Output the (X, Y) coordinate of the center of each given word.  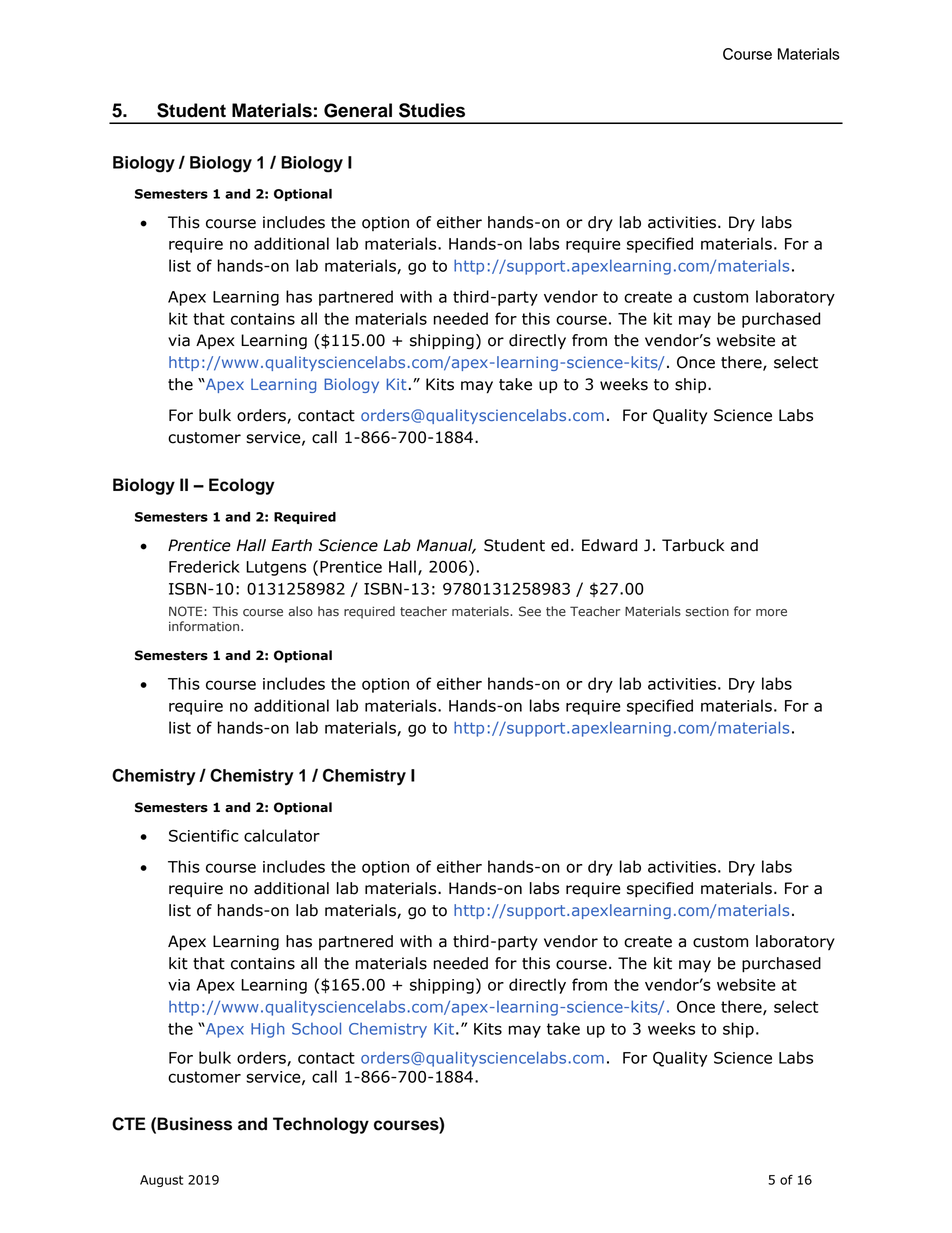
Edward (609, 545)
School (316, 1028)
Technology (321, 1125)
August (161, 1181)
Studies (432, 110)
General (358, 110)
